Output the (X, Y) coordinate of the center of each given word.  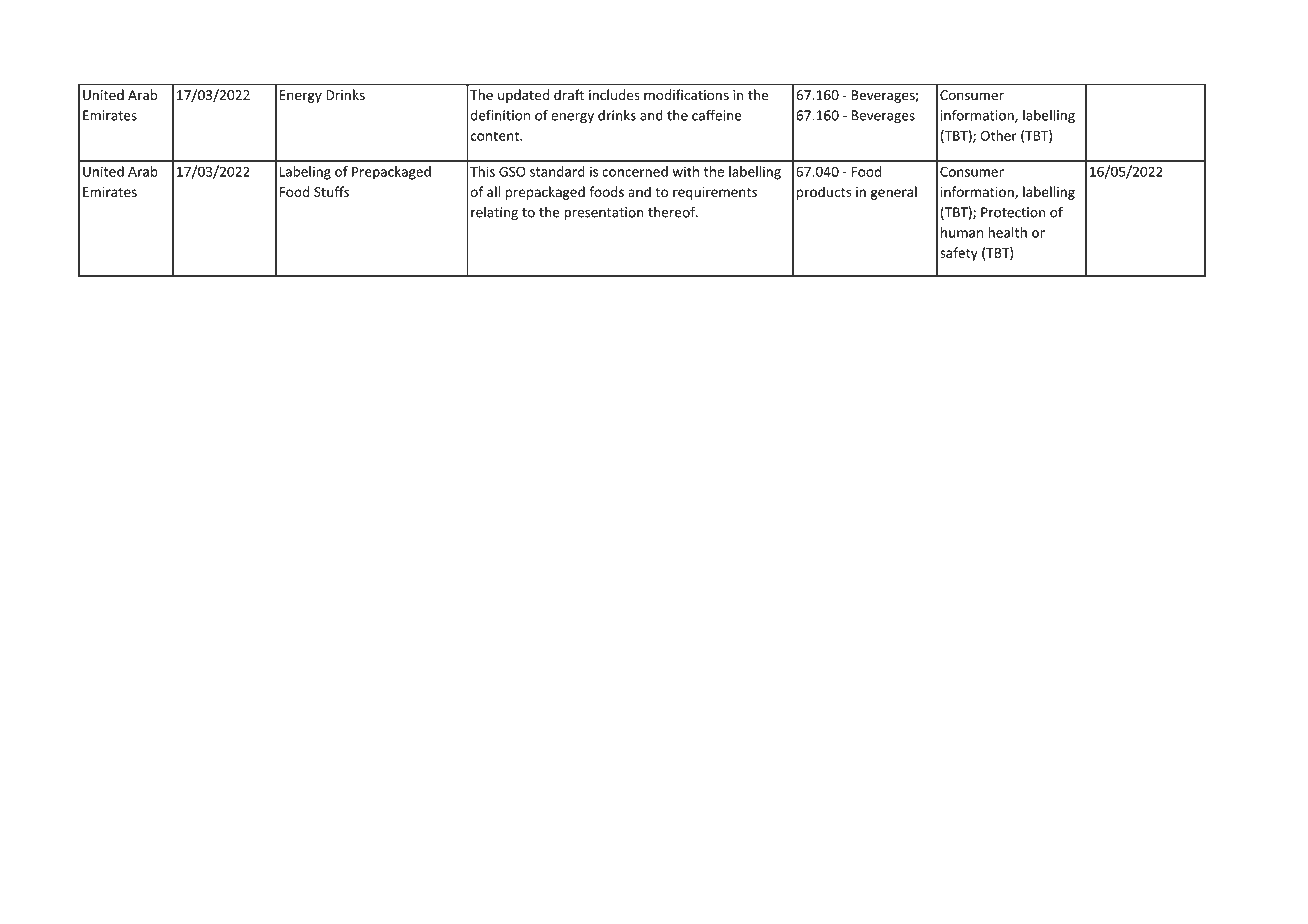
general (894, 193)
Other (998, 135)
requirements (715, 193)
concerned (635, 171)
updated (523, 96)
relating (494, 213)
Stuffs (331, 191)
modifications (686, 95)
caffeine (717, 115)
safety (959, 254)
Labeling (305, 173)
